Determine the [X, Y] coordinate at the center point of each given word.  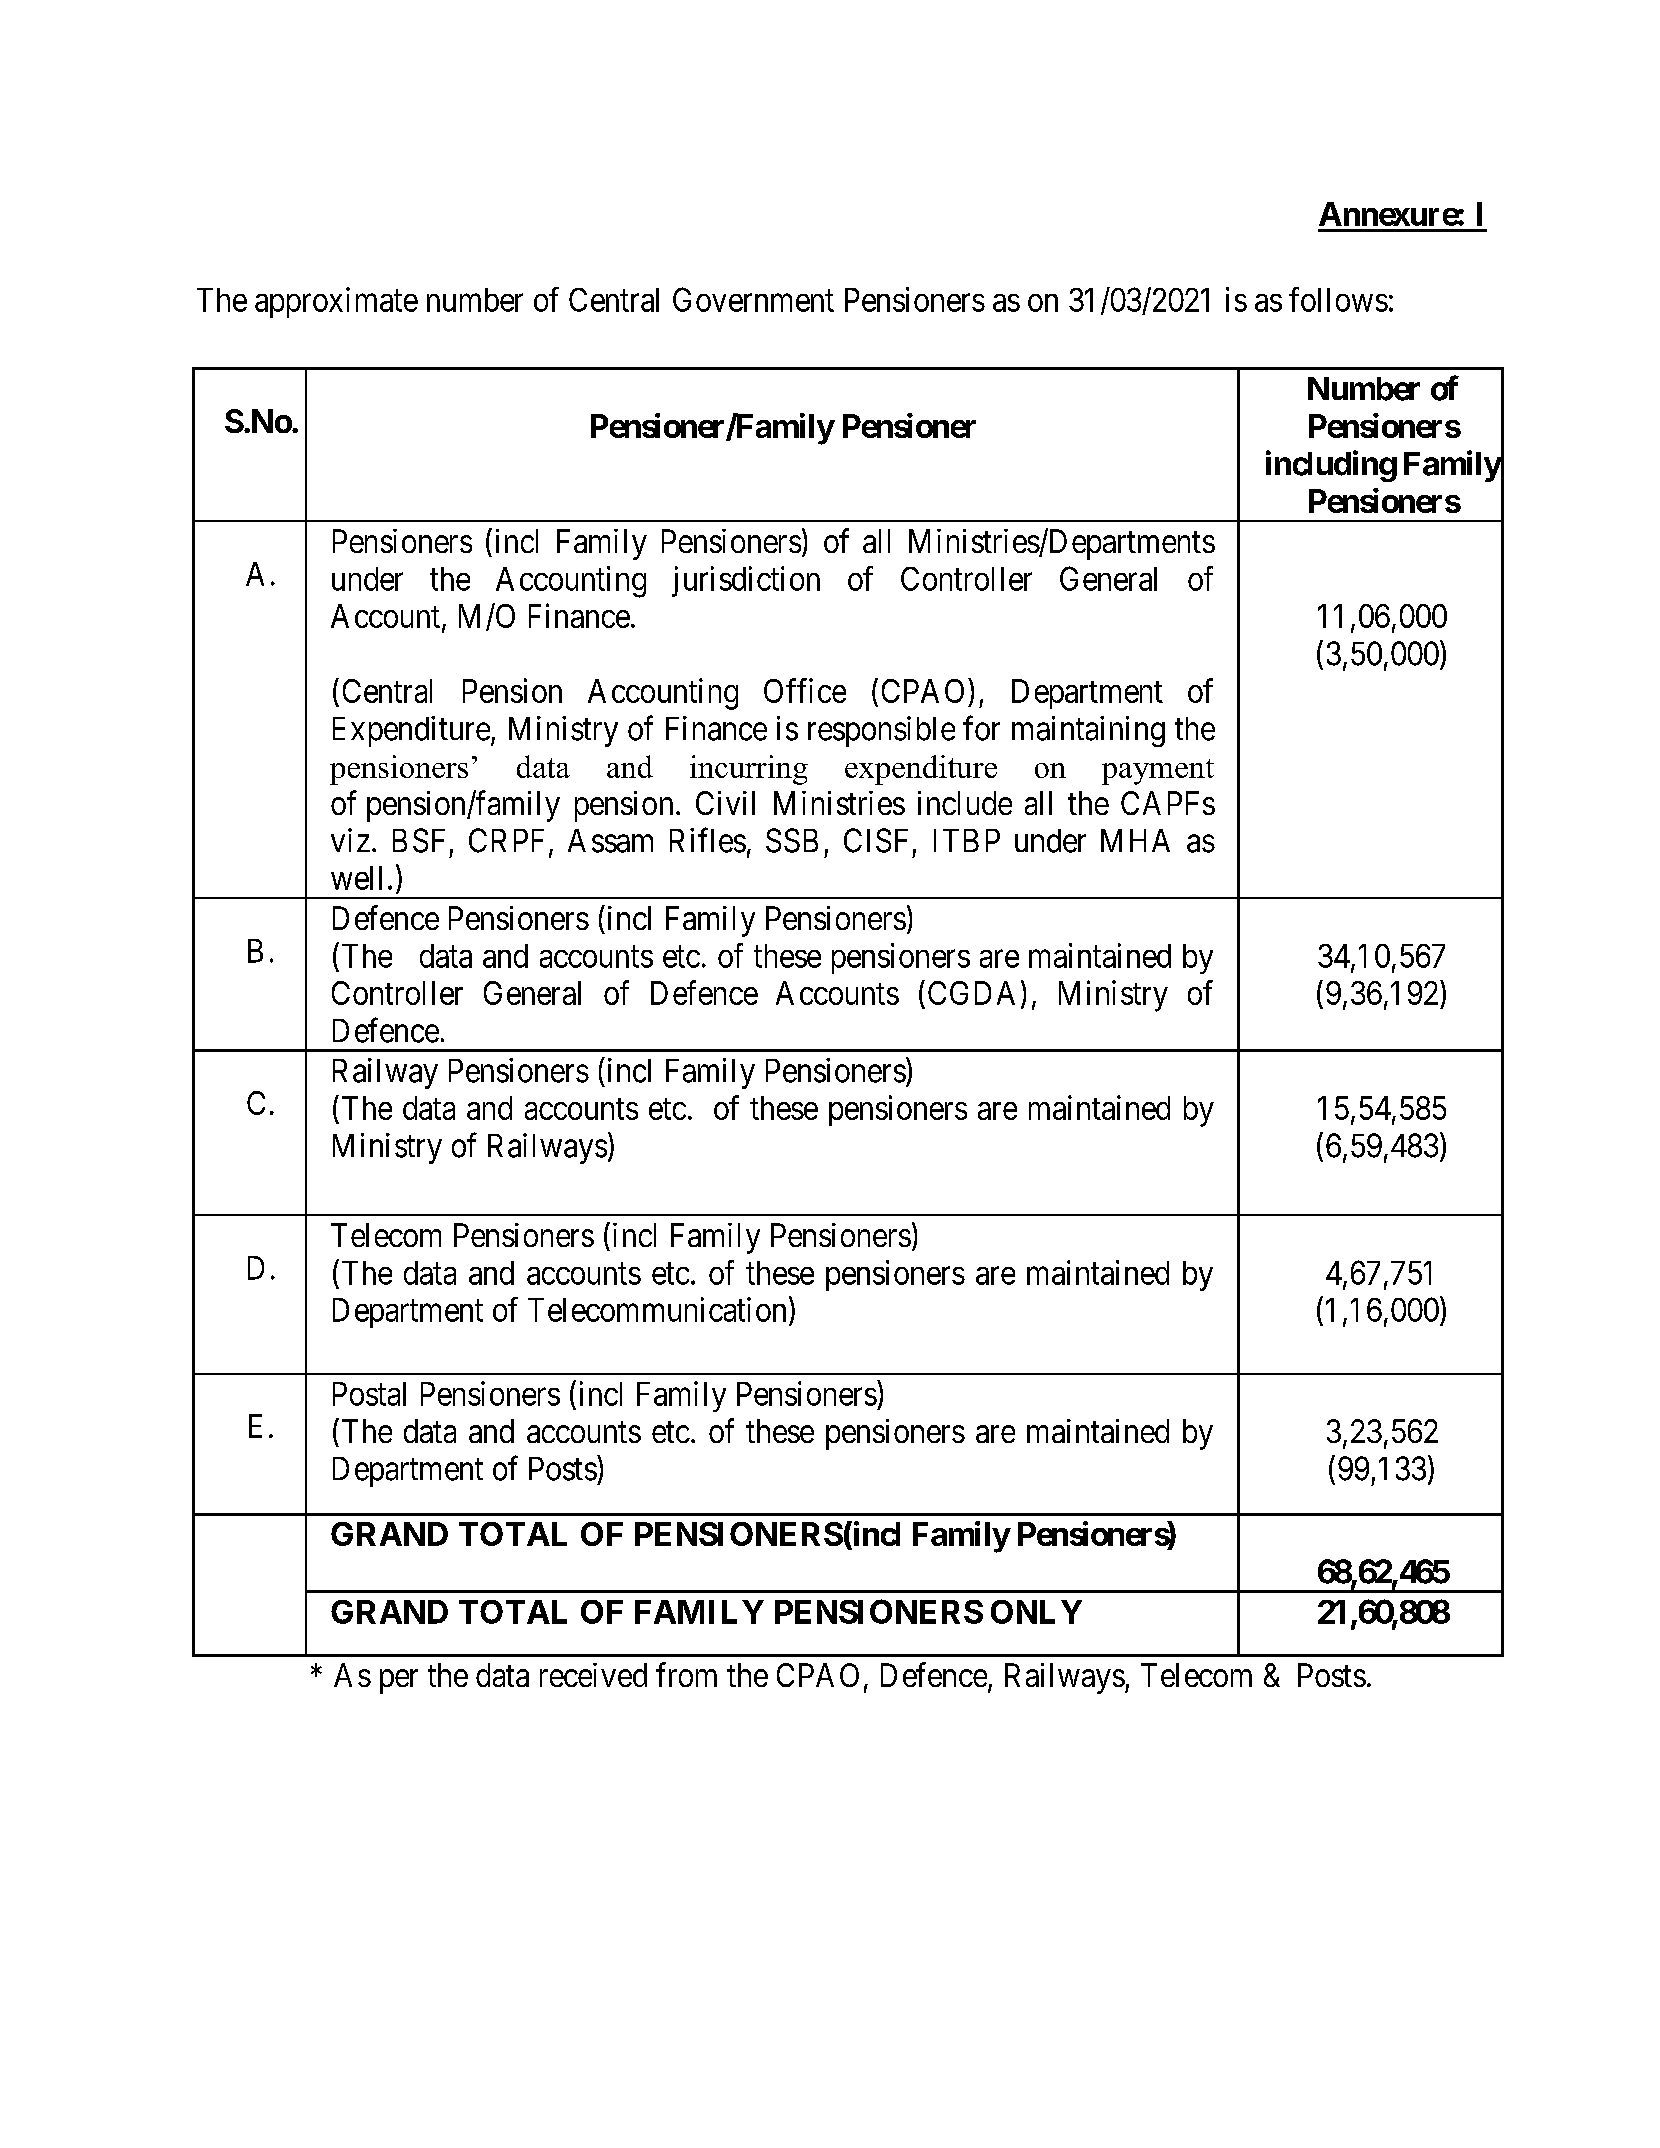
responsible [881, 731]
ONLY [1036, 1612]
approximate [336, 302]
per [399, 1682]
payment [1158, 772]
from [686, 1674]
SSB [792, 840]
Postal [369, 1394]
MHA [1135, 840]
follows [1338, 299]
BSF [419, 840]
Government [753, 299]
